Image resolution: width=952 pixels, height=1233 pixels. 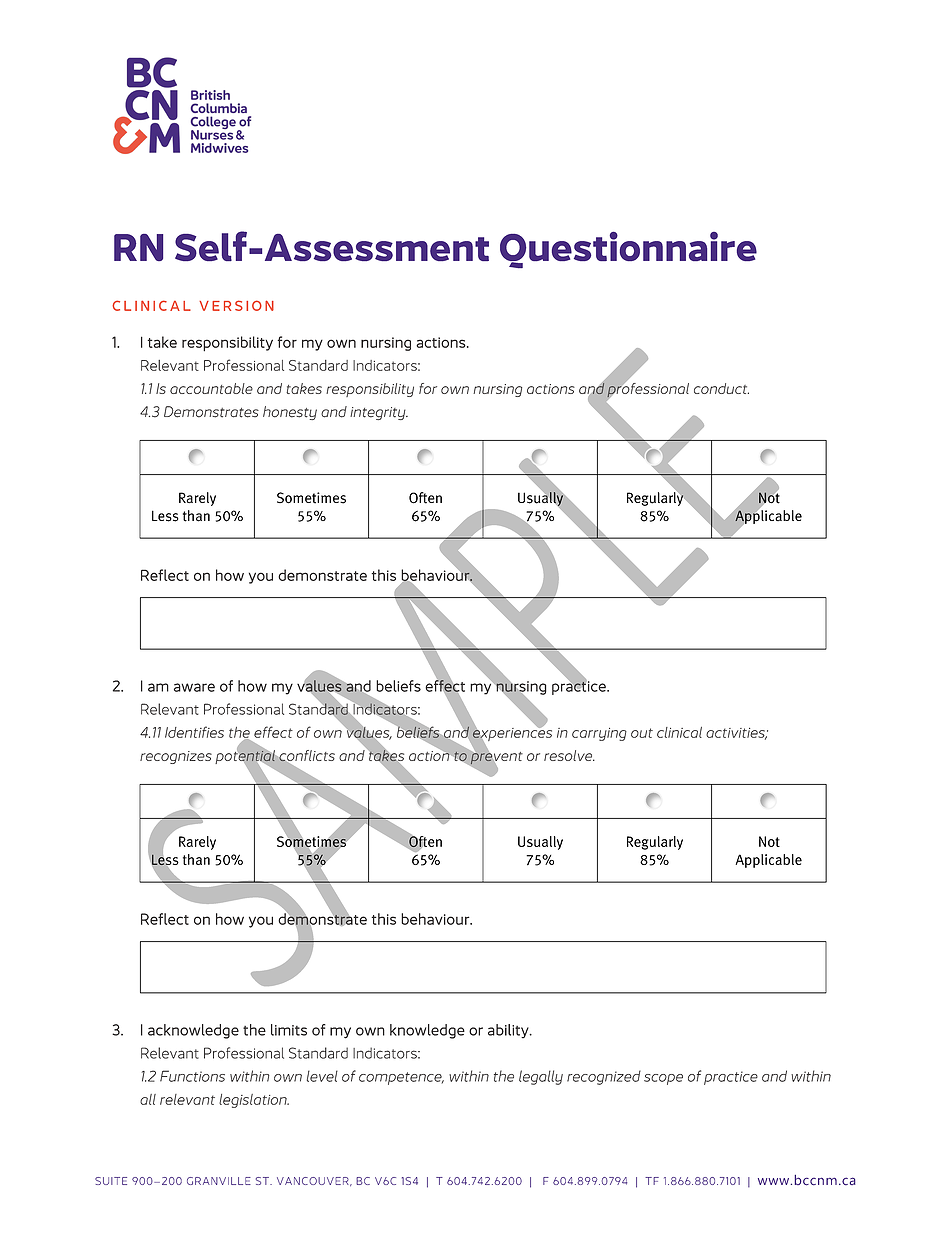 I want to click on integrity, so click(x=379, y=413).
